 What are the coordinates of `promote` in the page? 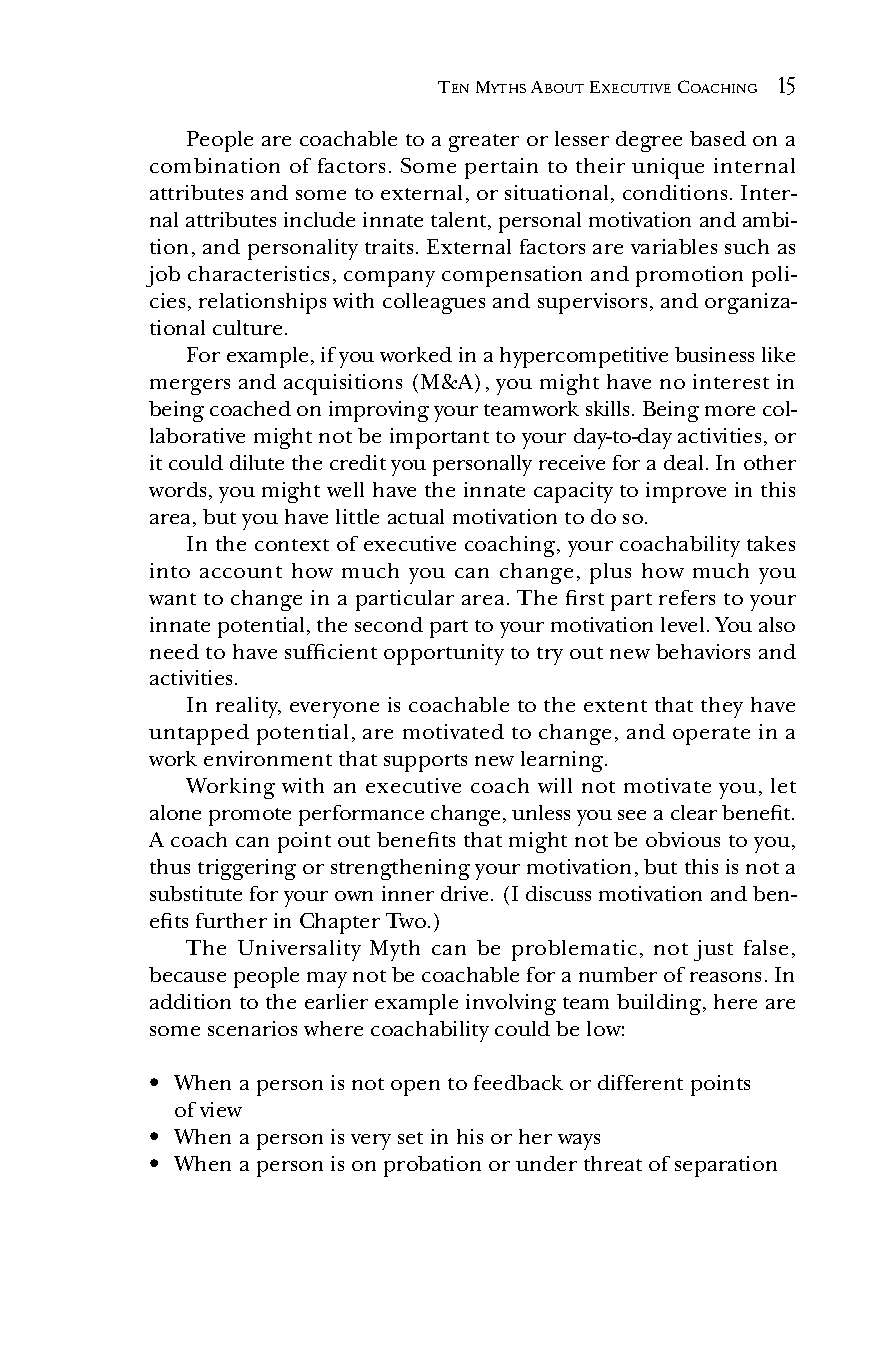 It's located at (250, 817).
